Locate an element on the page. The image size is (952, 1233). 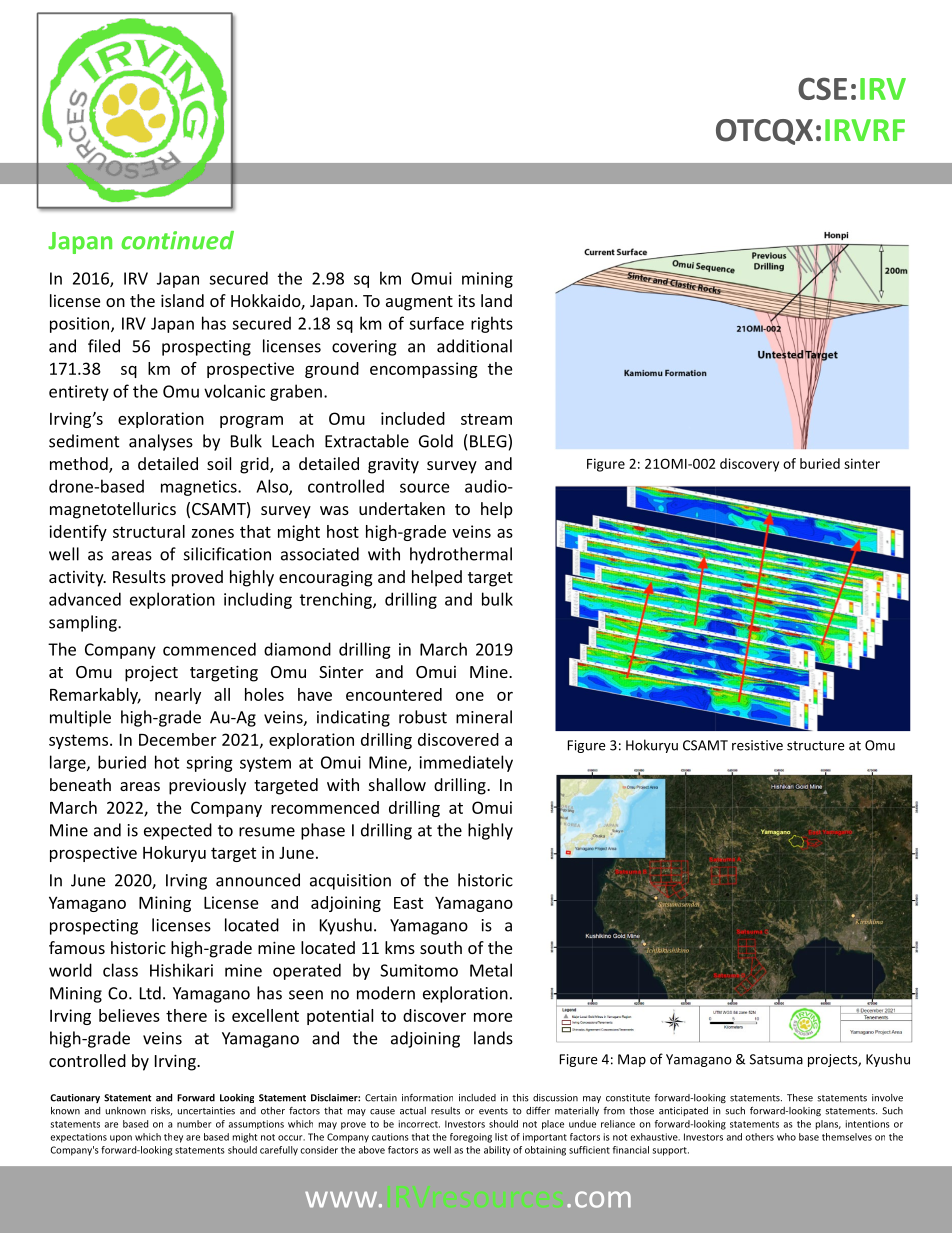
stream is located at coordinates (486, 419).
